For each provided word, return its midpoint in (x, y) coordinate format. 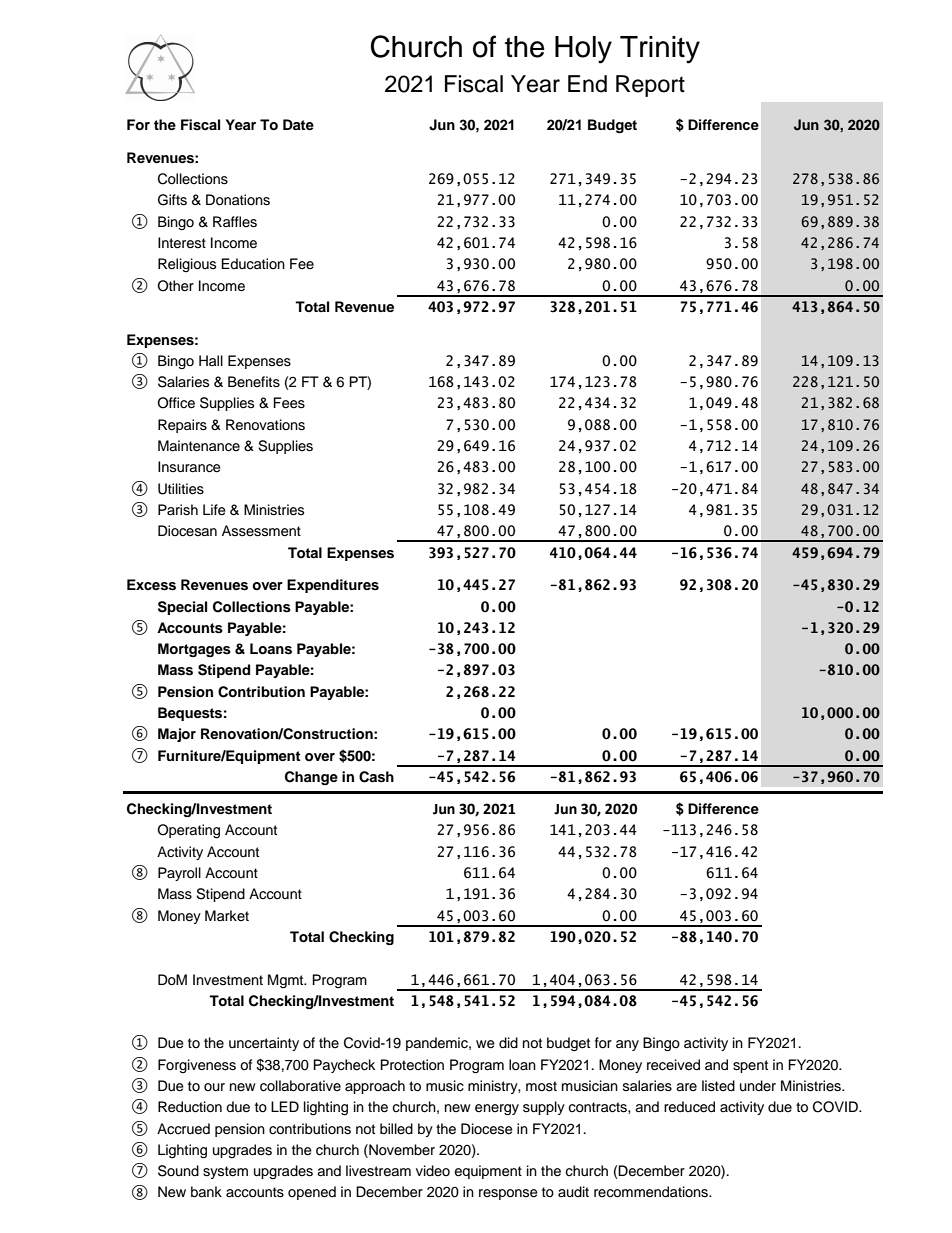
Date (298, 124)
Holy (583, 50)
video (433, 1170)
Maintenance (199, 446)
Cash (376, 777)
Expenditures (333, 586)
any (627, 1045)
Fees (289, 403)
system (225, 1172)
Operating (188, 831)
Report (650, 86)
